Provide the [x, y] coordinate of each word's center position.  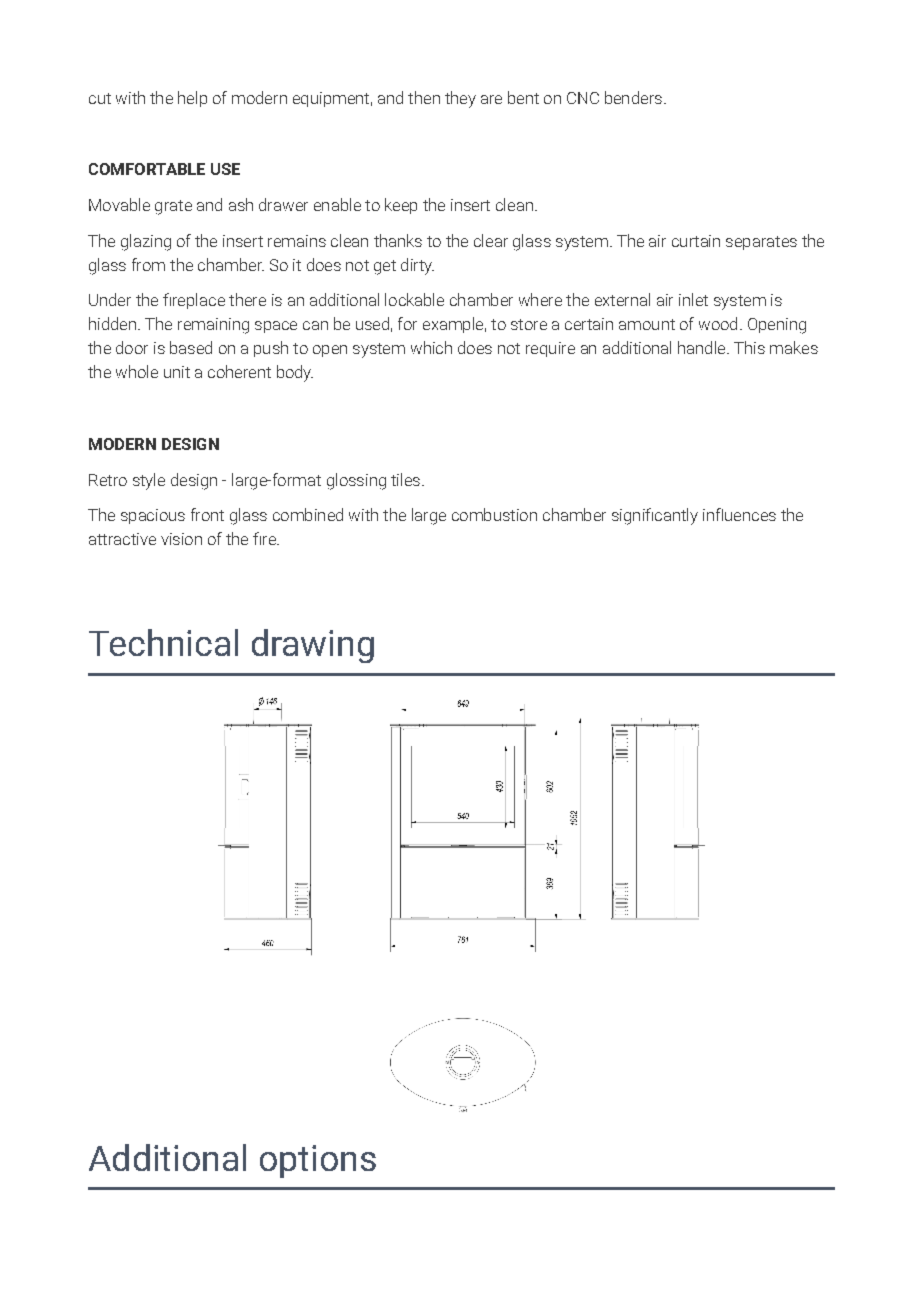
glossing [356, 481]
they [460, 99]
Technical [163, 642]
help [192, 99]
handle [703, 347]
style [149, 481]
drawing [313, 646]
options [318, 1161]
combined [308, 514]
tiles [405, 479]
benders [633, 97]
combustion [494, 514]
